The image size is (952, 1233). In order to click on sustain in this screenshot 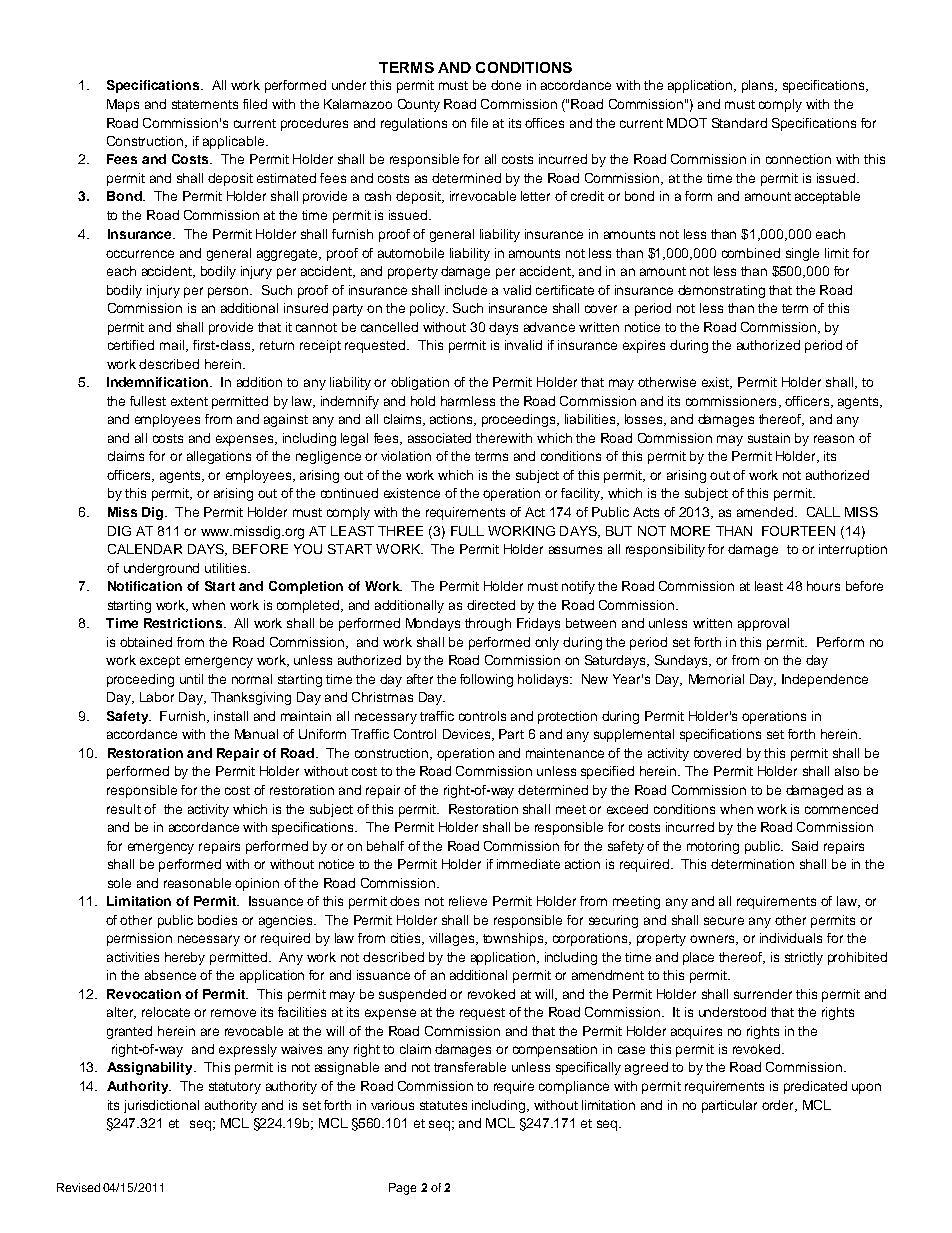, I will do `click(769, 438)`.
